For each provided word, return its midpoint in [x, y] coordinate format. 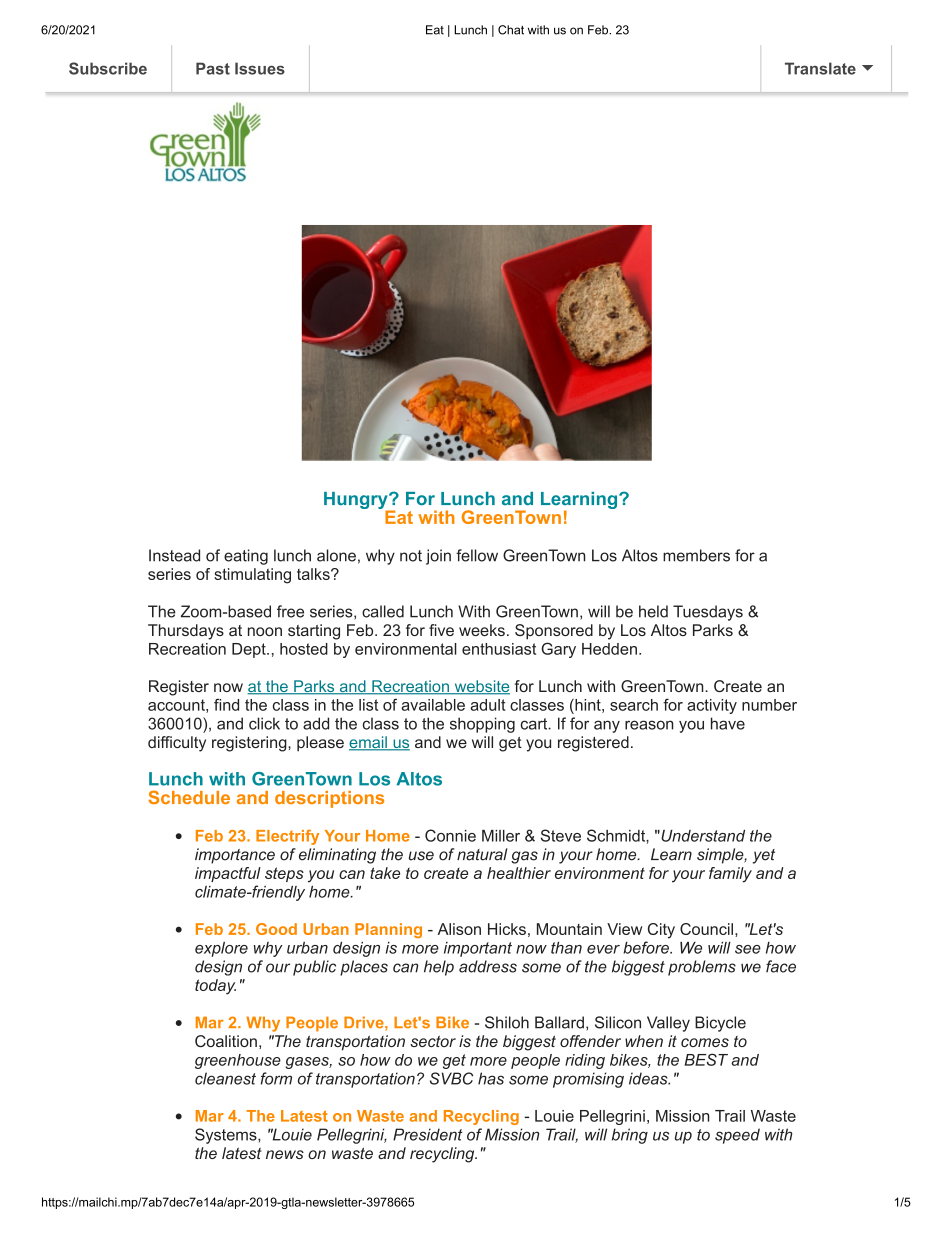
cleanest [225, 1078]
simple [721, 856]
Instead [174, 555]
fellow [477, 555]
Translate [820, 68]
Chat [511, 30]
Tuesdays [708, 613]
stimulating [252, 576]
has [491, 1078]
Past [213, 68]
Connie [450, 835]
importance [235, 856]
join [438, 557]
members [696, 555]
